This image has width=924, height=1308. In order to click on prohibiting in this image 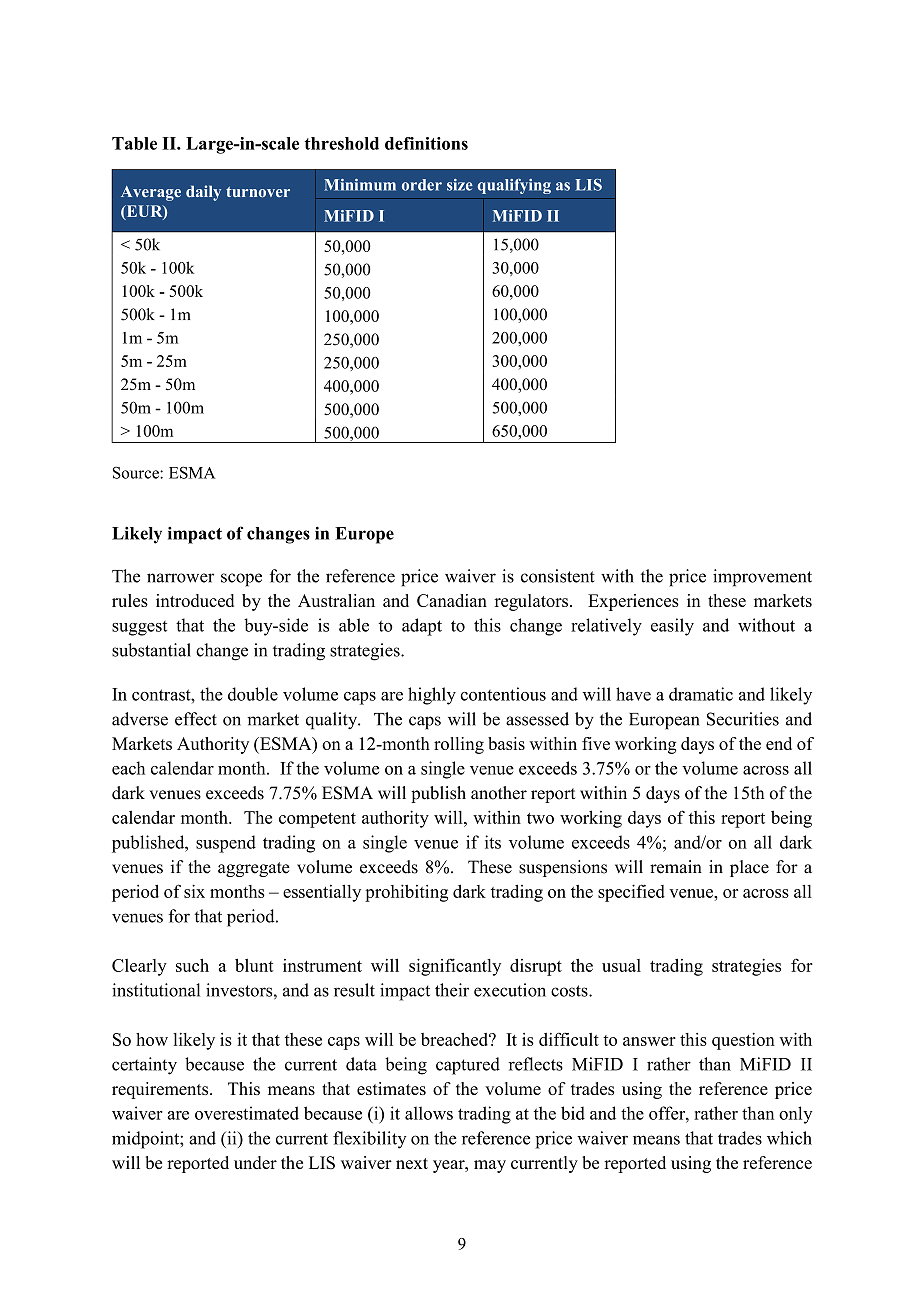, I will do `click(406, 893)`.
